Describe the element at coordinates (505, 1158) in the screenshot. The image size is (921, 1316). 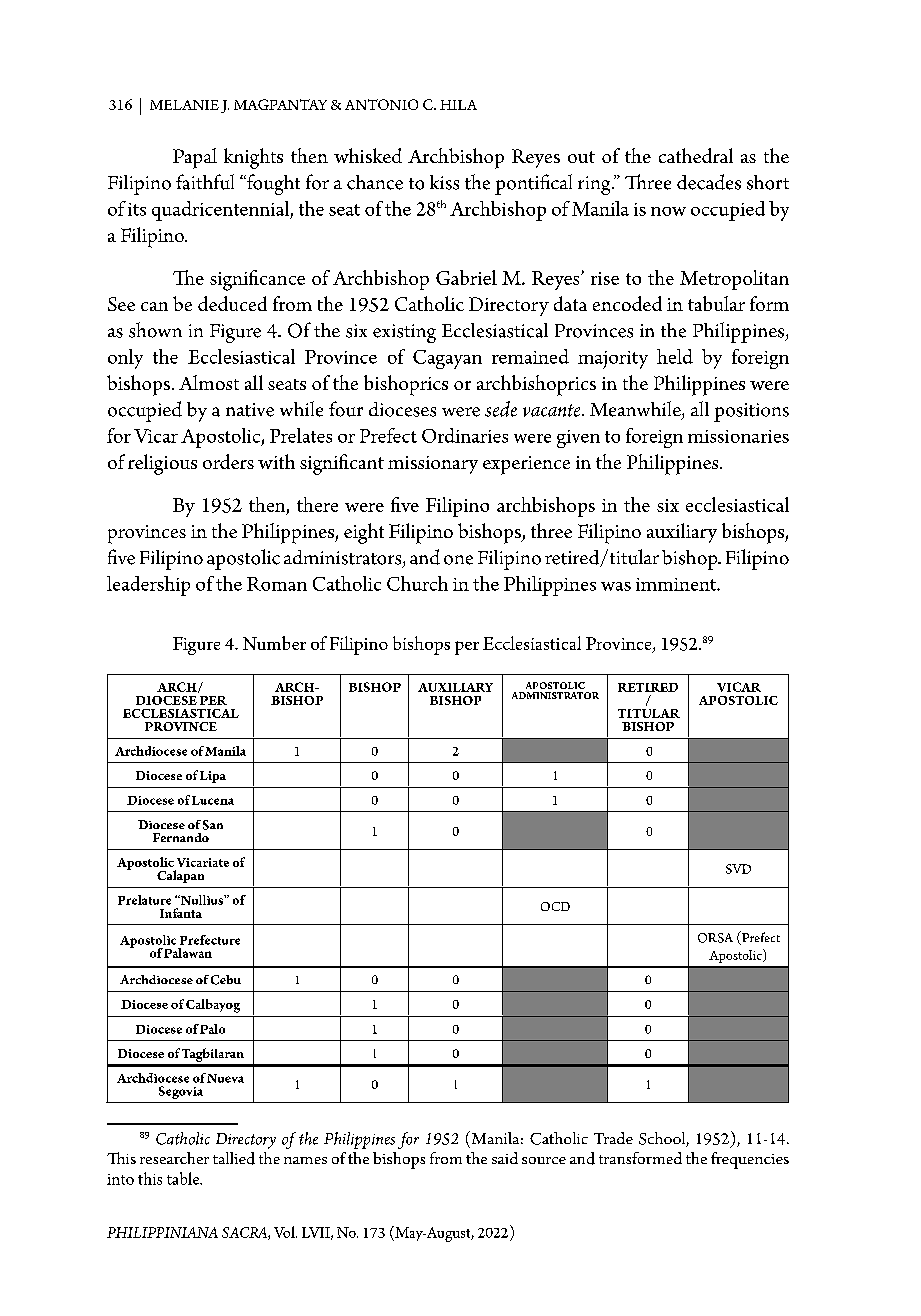
I see `said` at that location.
